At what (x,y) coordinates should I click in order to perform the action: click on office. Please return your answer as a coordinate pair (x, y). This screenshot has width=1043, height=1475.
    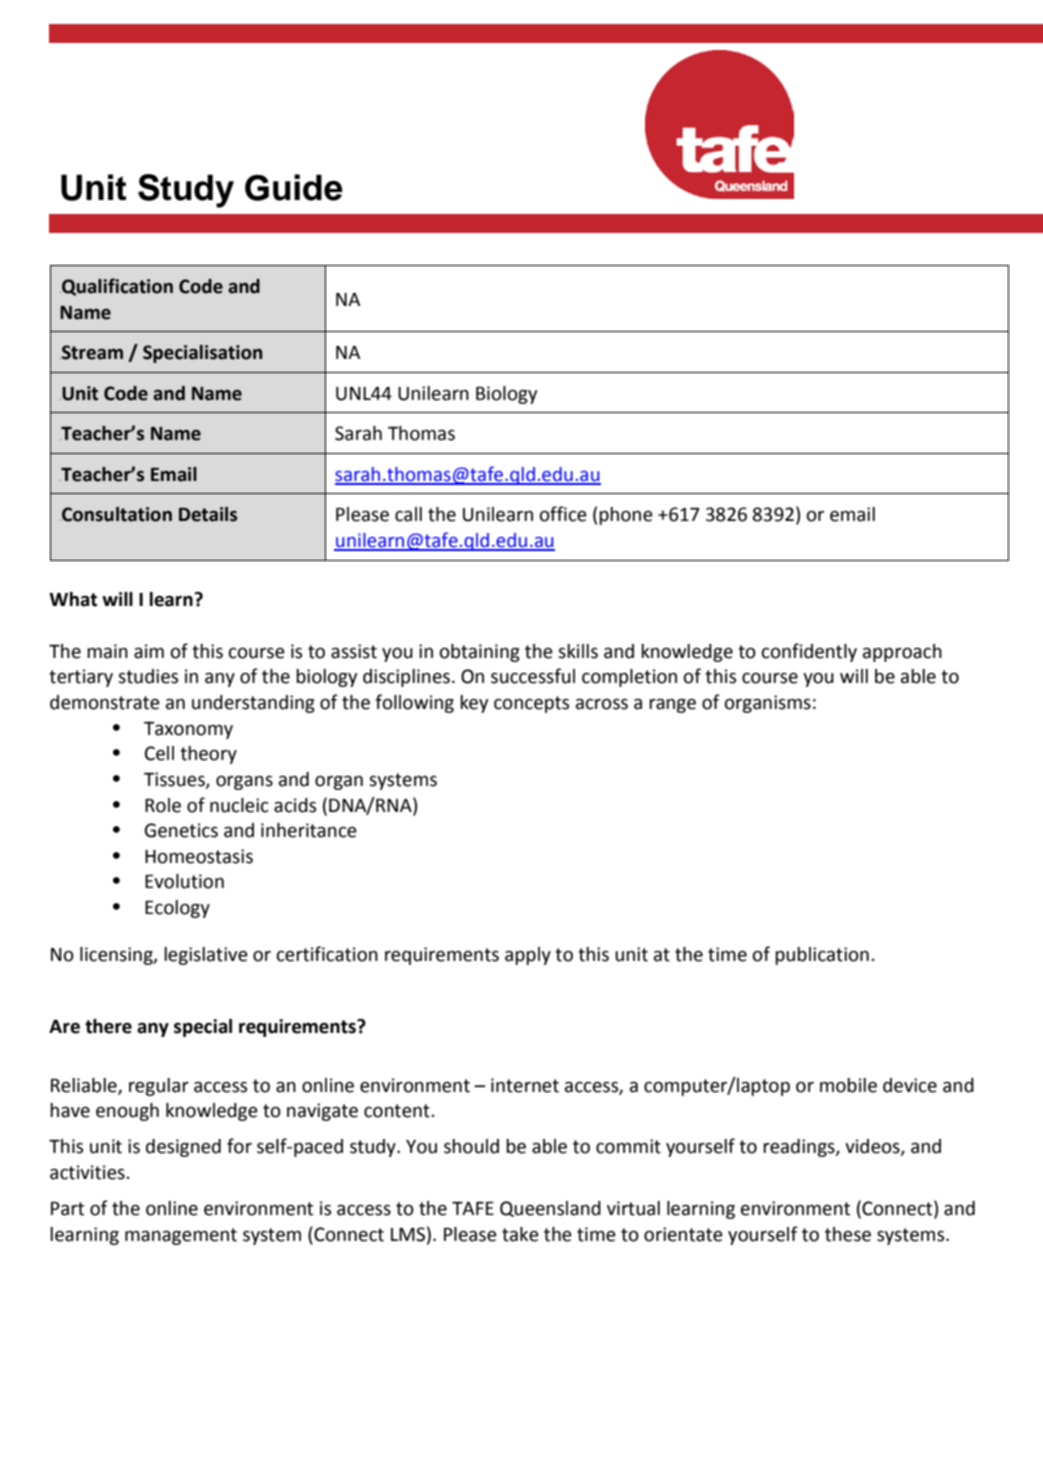
    Looking at the image, I should click on (563, 514).
